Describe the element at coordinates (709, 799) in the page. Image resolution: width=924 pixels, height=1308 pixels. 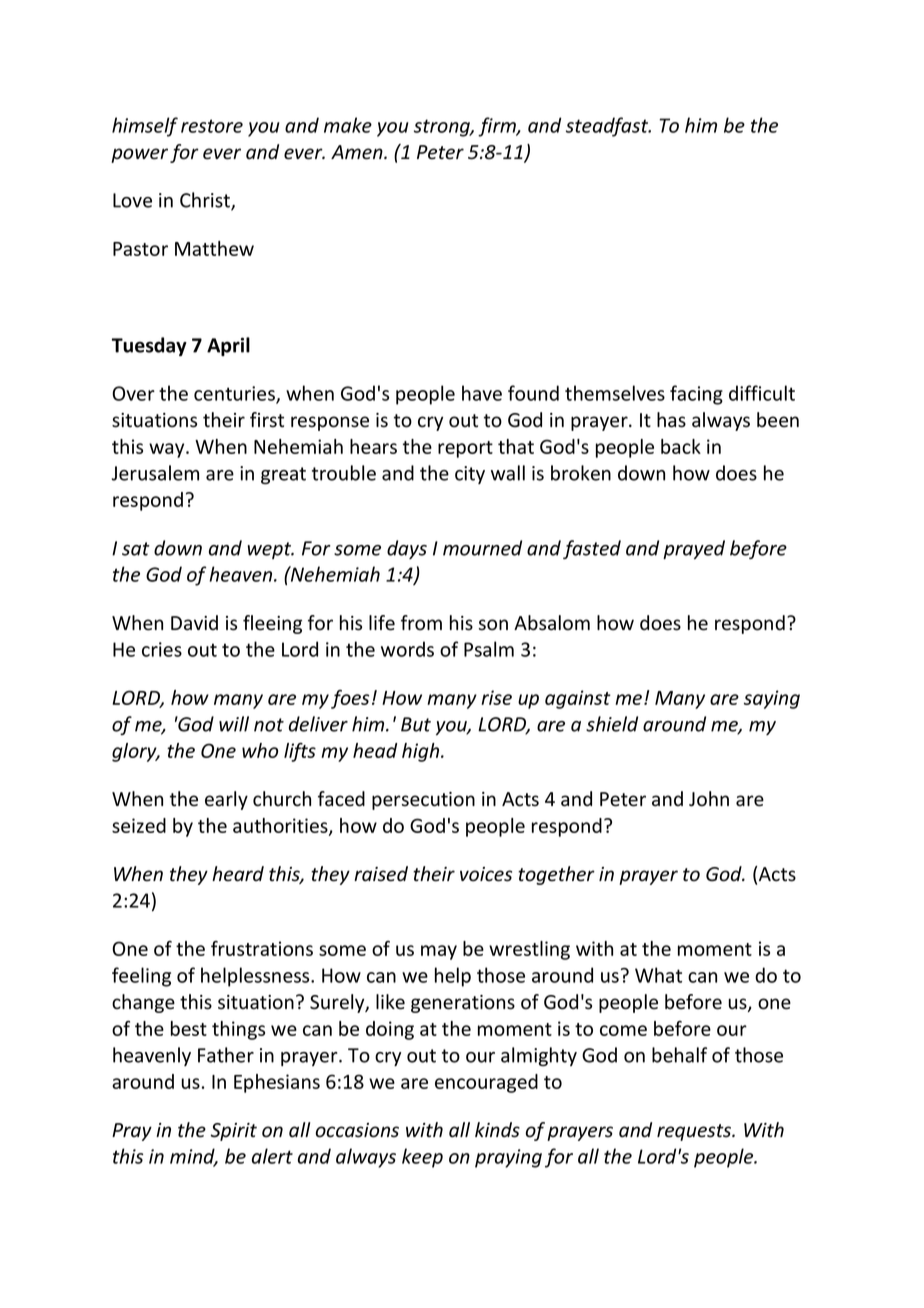
I see `John` at that location.
